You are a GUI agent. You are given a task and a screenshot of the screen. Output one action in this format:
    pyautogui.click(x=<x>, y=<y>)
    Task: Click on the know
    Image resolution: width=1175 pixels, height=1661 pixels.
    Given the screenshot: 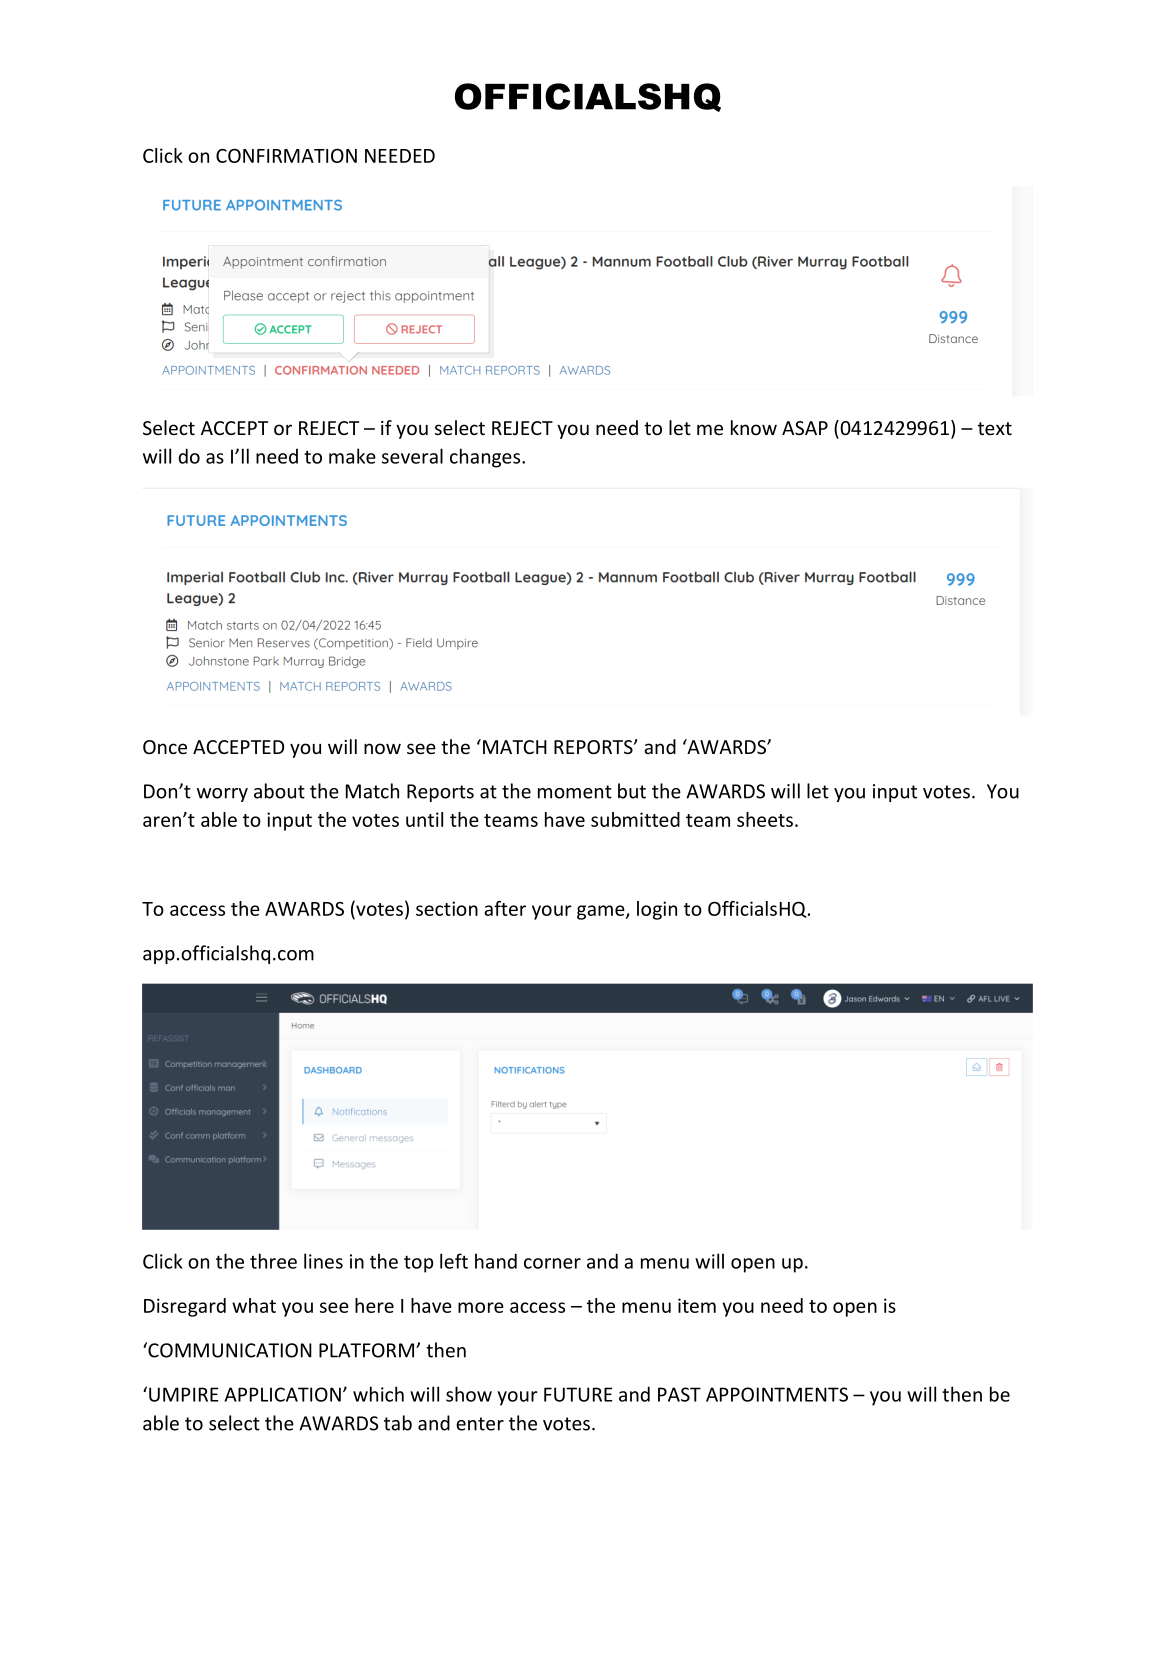 What is the action you would take?
    pyautogui.click(x=754, y=427)
